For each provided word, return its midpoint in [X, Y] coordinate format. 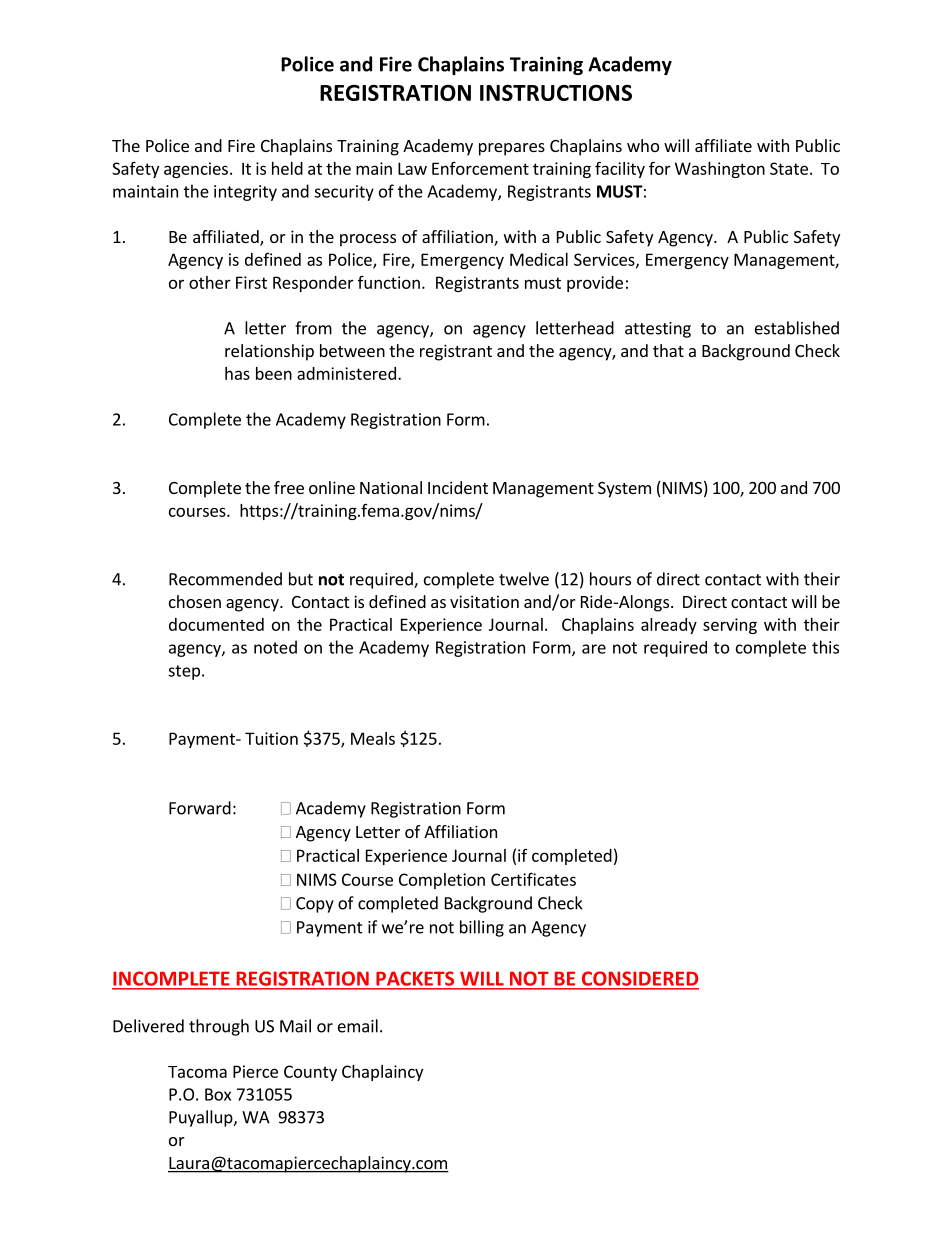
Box [218, 1094]
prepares [512, 149]
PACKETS [415, 979]
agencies [196, 170]
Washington [720, 170]
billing [482, 928]
